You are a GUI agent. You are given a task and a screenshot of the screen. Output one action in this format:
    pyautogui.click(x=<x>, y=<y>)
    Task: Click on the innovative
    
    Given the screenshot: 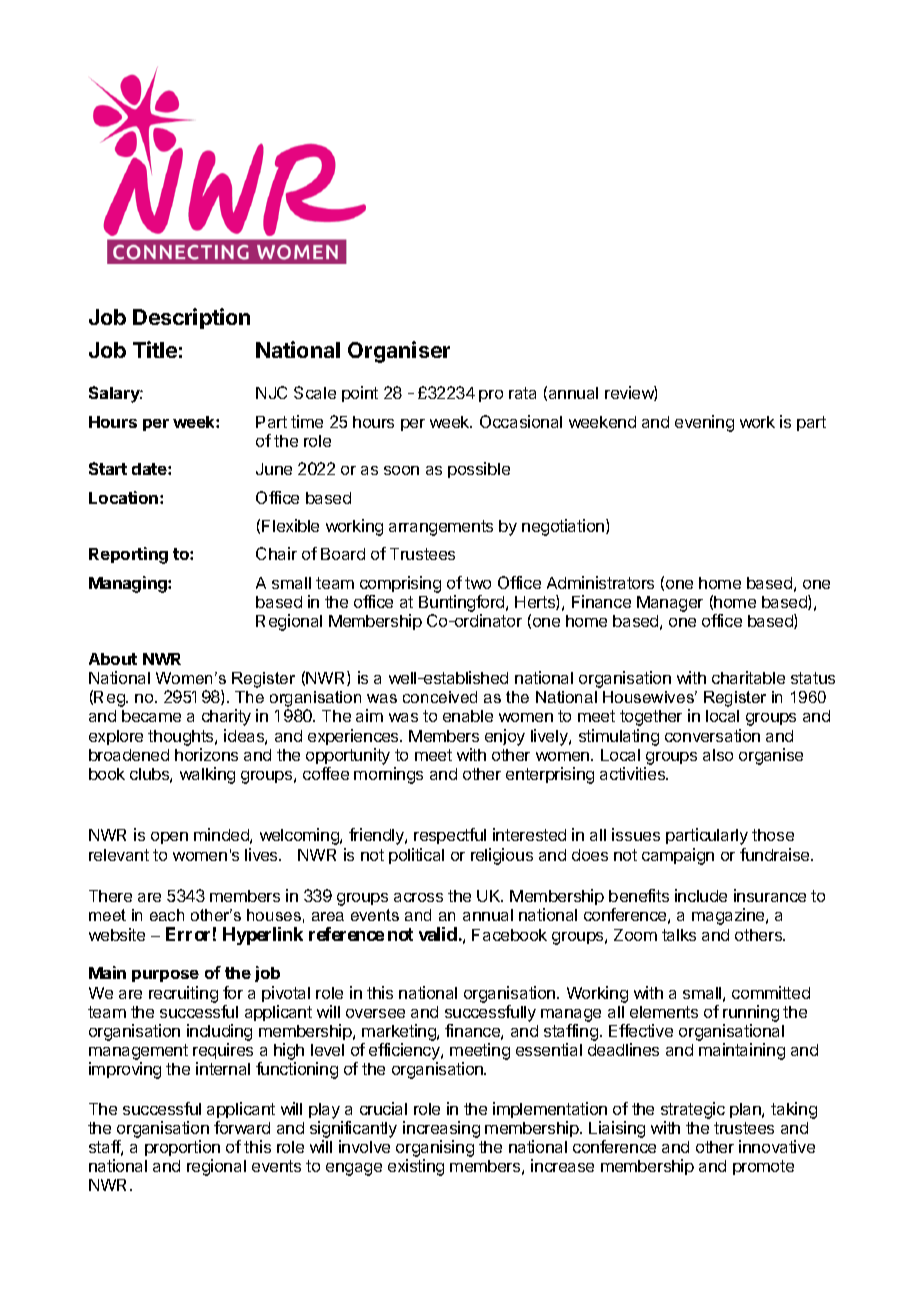 What is the action you would take?
    pyautogui.click(x=777, y=1146)
